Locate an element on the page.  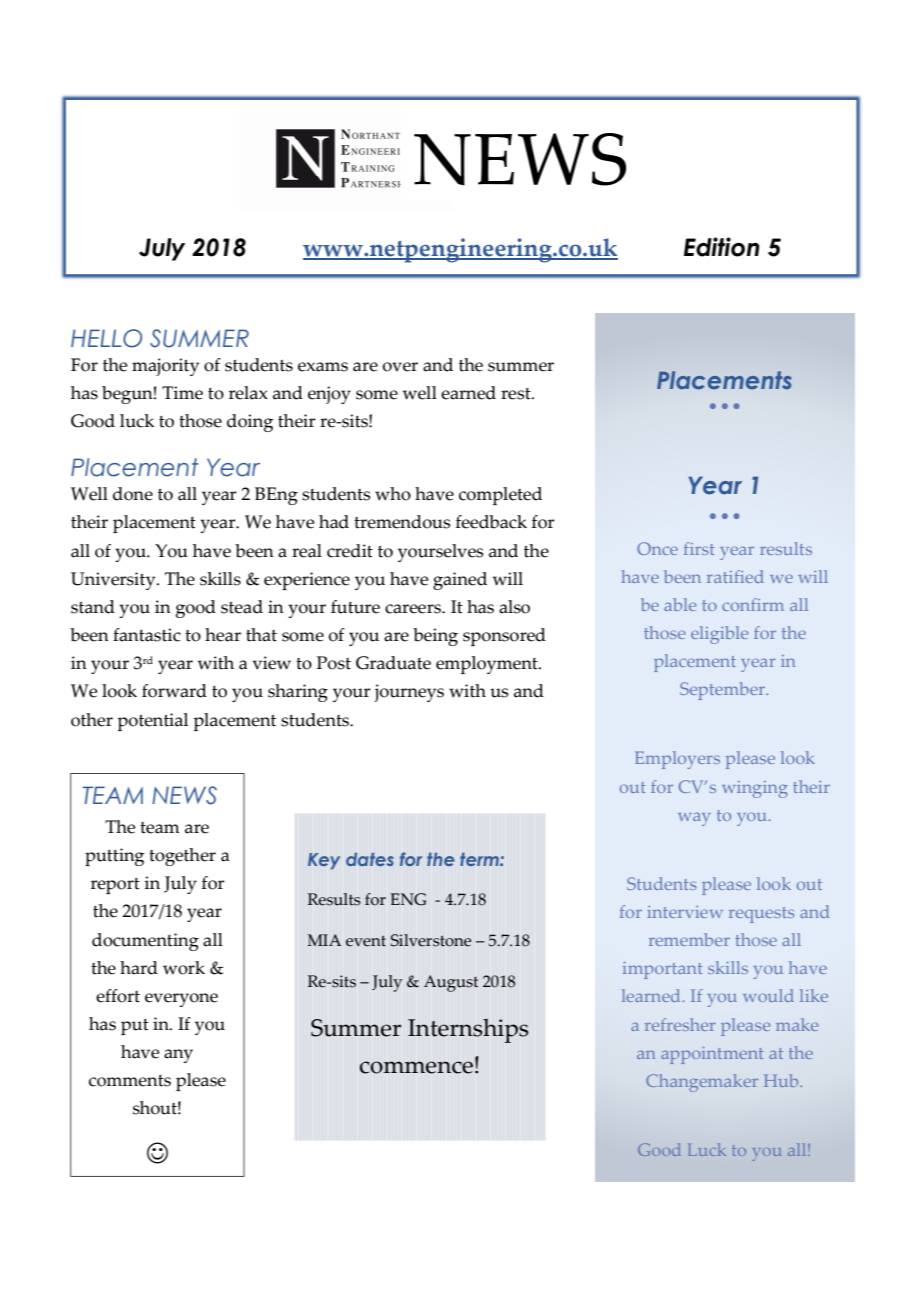
any is located at coordinates (178, 1056).
